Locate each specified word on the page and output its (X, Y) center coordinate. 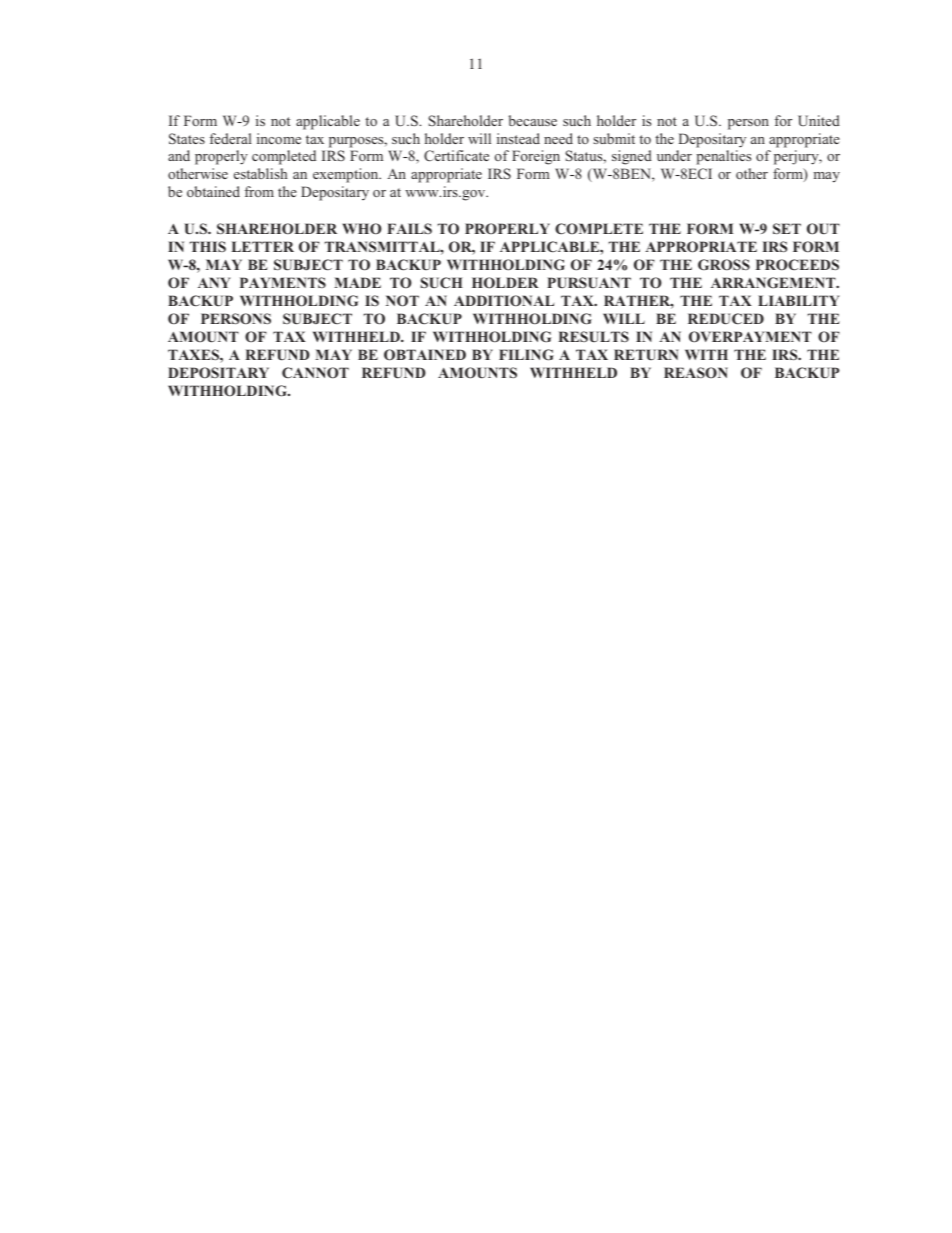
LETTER (263, 246)
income (279, 138)
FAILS (409, 228)
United (819, 120)
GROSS (724, 264)
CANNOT (315, 372)
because (533, 120)
